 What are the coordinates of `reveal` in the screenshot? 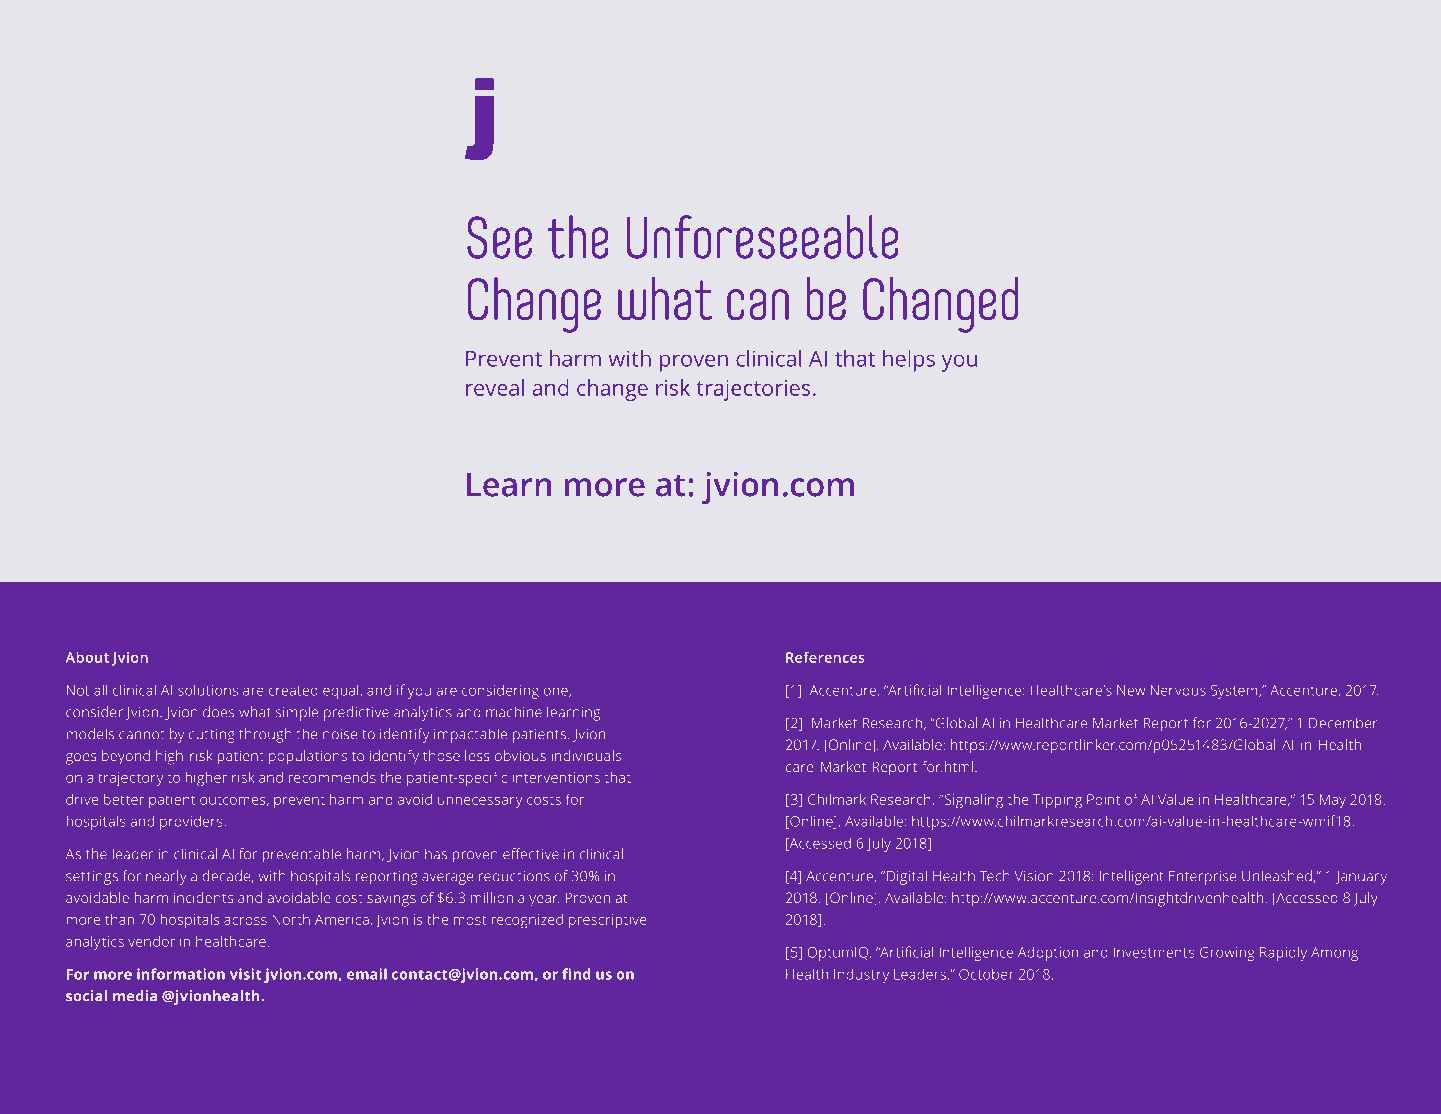 It's located at (495, 387).
